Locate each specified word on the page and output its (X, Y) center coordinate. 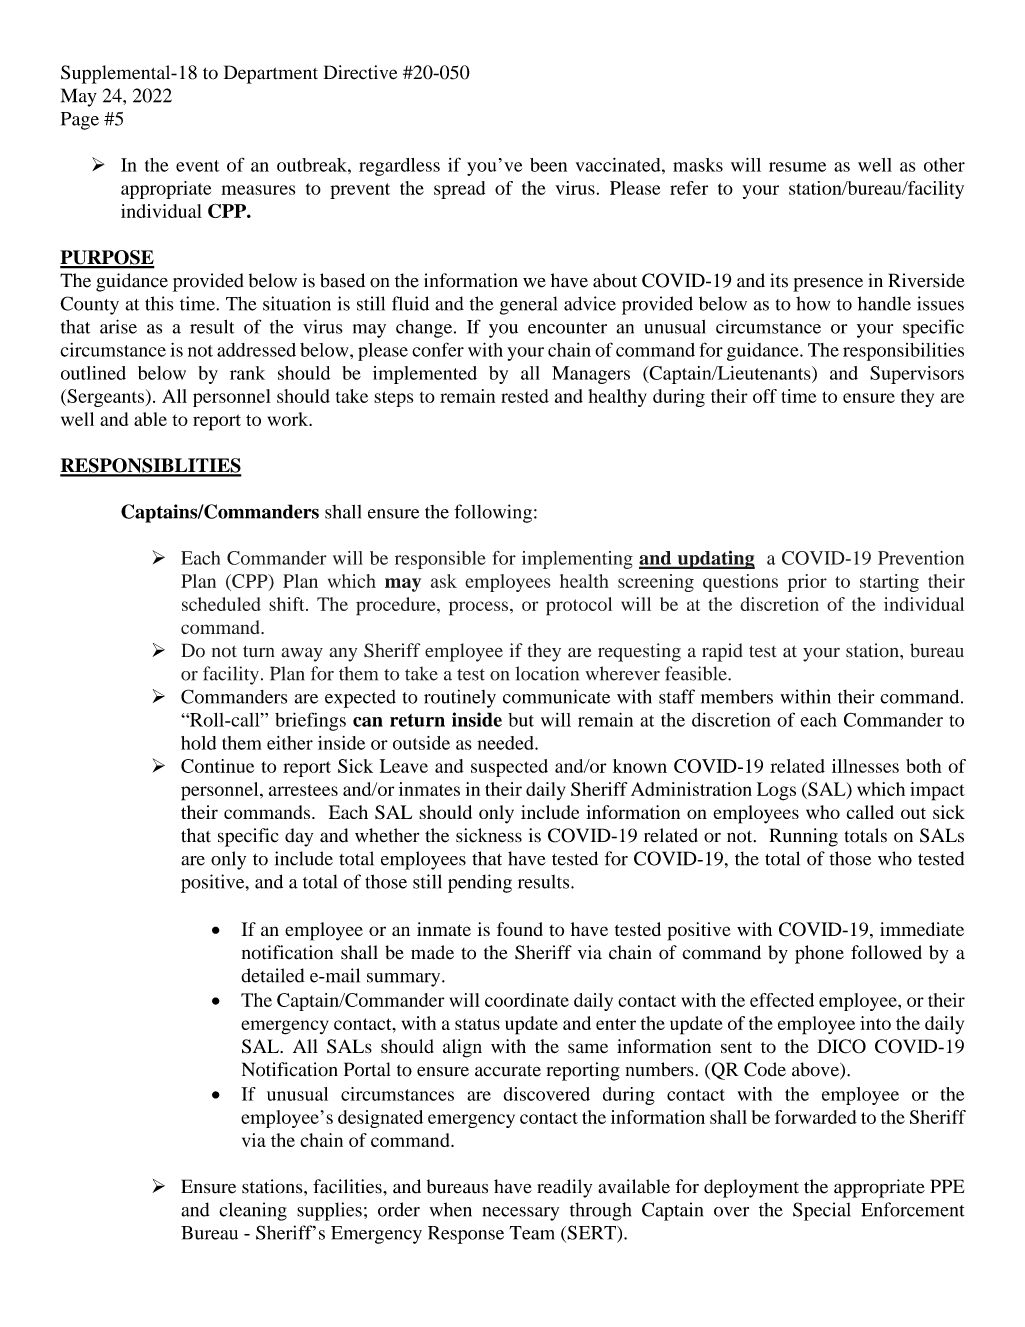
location (547, 673)
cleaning (253, 1211)
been (548, 165)
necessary (521, 1214)
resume (797, 167)
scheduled (221, 604)
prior (807, 583)
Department (271, 74)
